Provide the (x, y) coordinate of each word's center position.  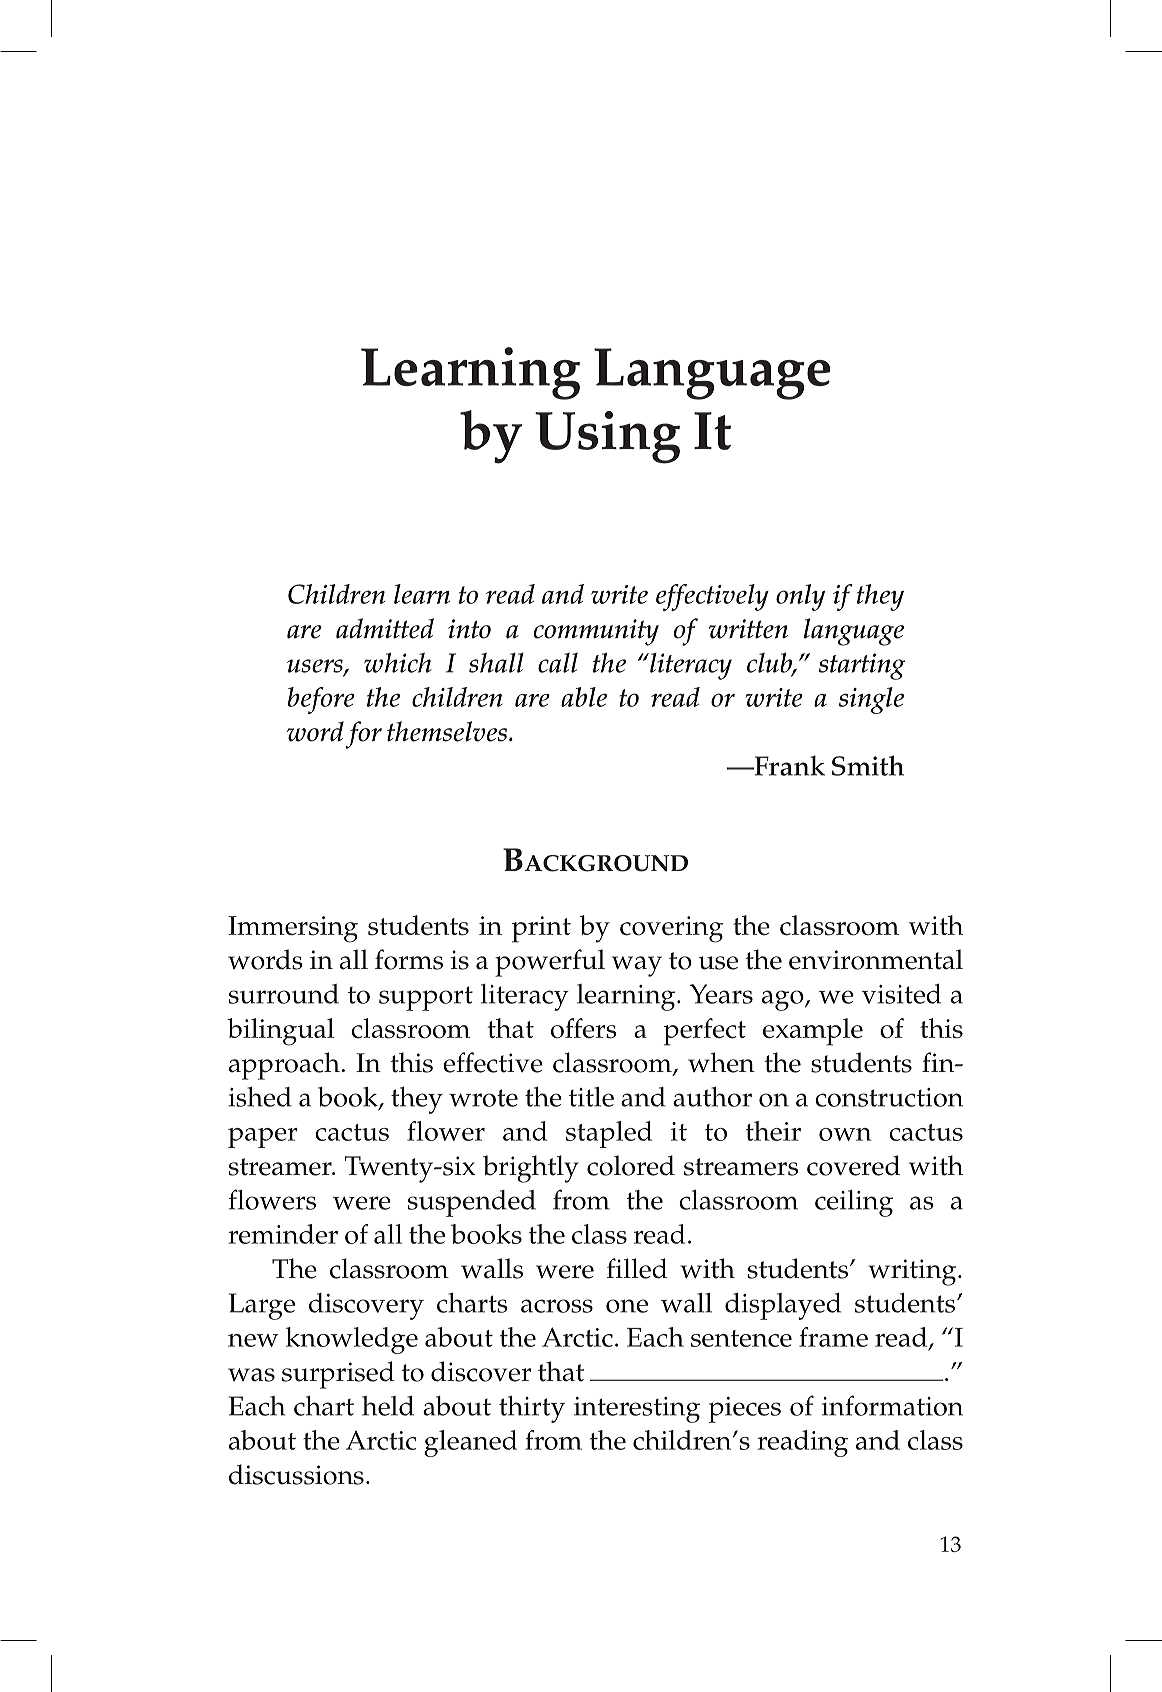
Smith (868, 765)
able (584, 697)
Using (607, 437)
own (845, 1134)
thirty (532, 1409)
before (321, 700)
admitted (385, 628)
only (800, 597)
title (591, 1097)
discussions (296, 1474)
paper (263, 1138)
